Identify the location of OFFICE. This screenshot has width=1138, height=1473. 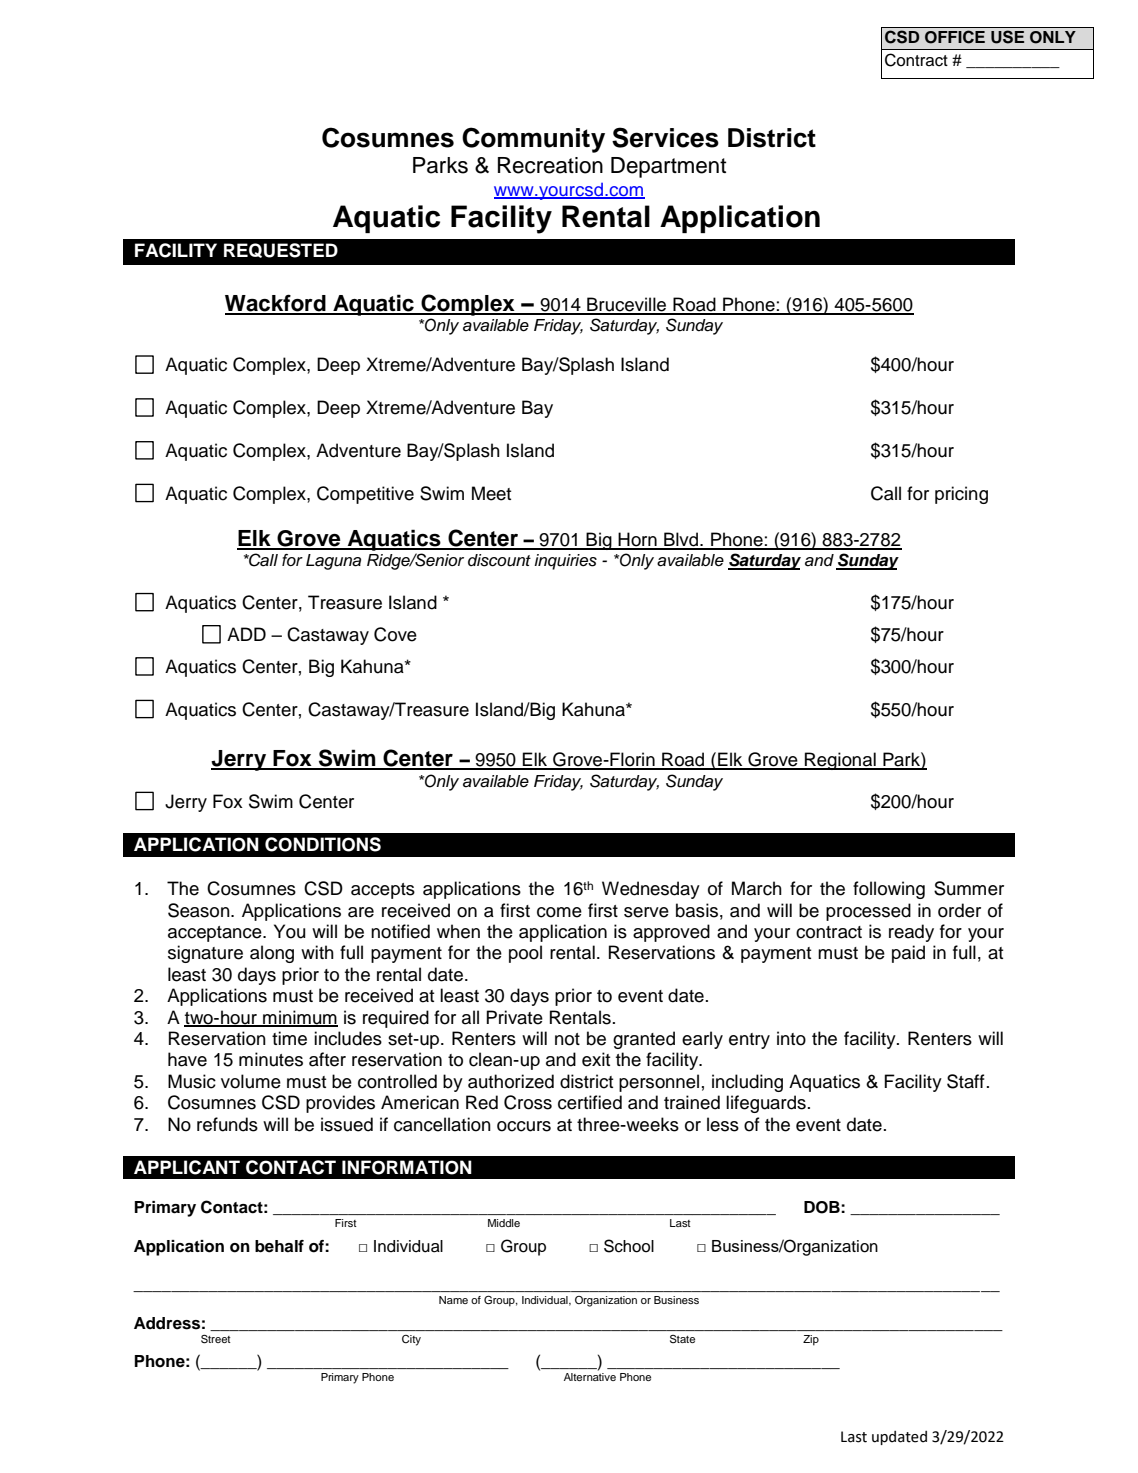
(955, 37).
